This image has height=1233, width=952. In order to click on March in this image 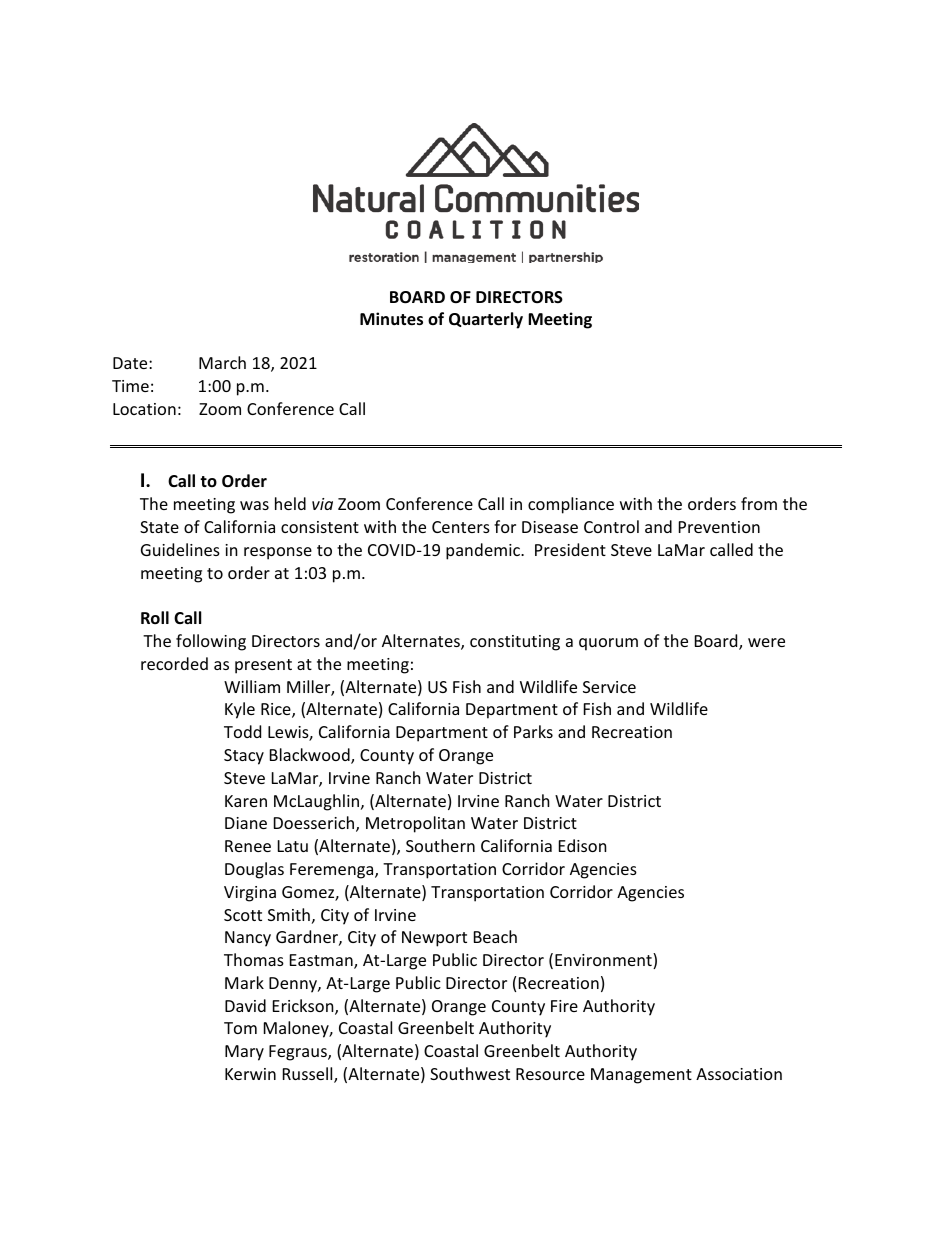, I will do `click(222, 362)`.
